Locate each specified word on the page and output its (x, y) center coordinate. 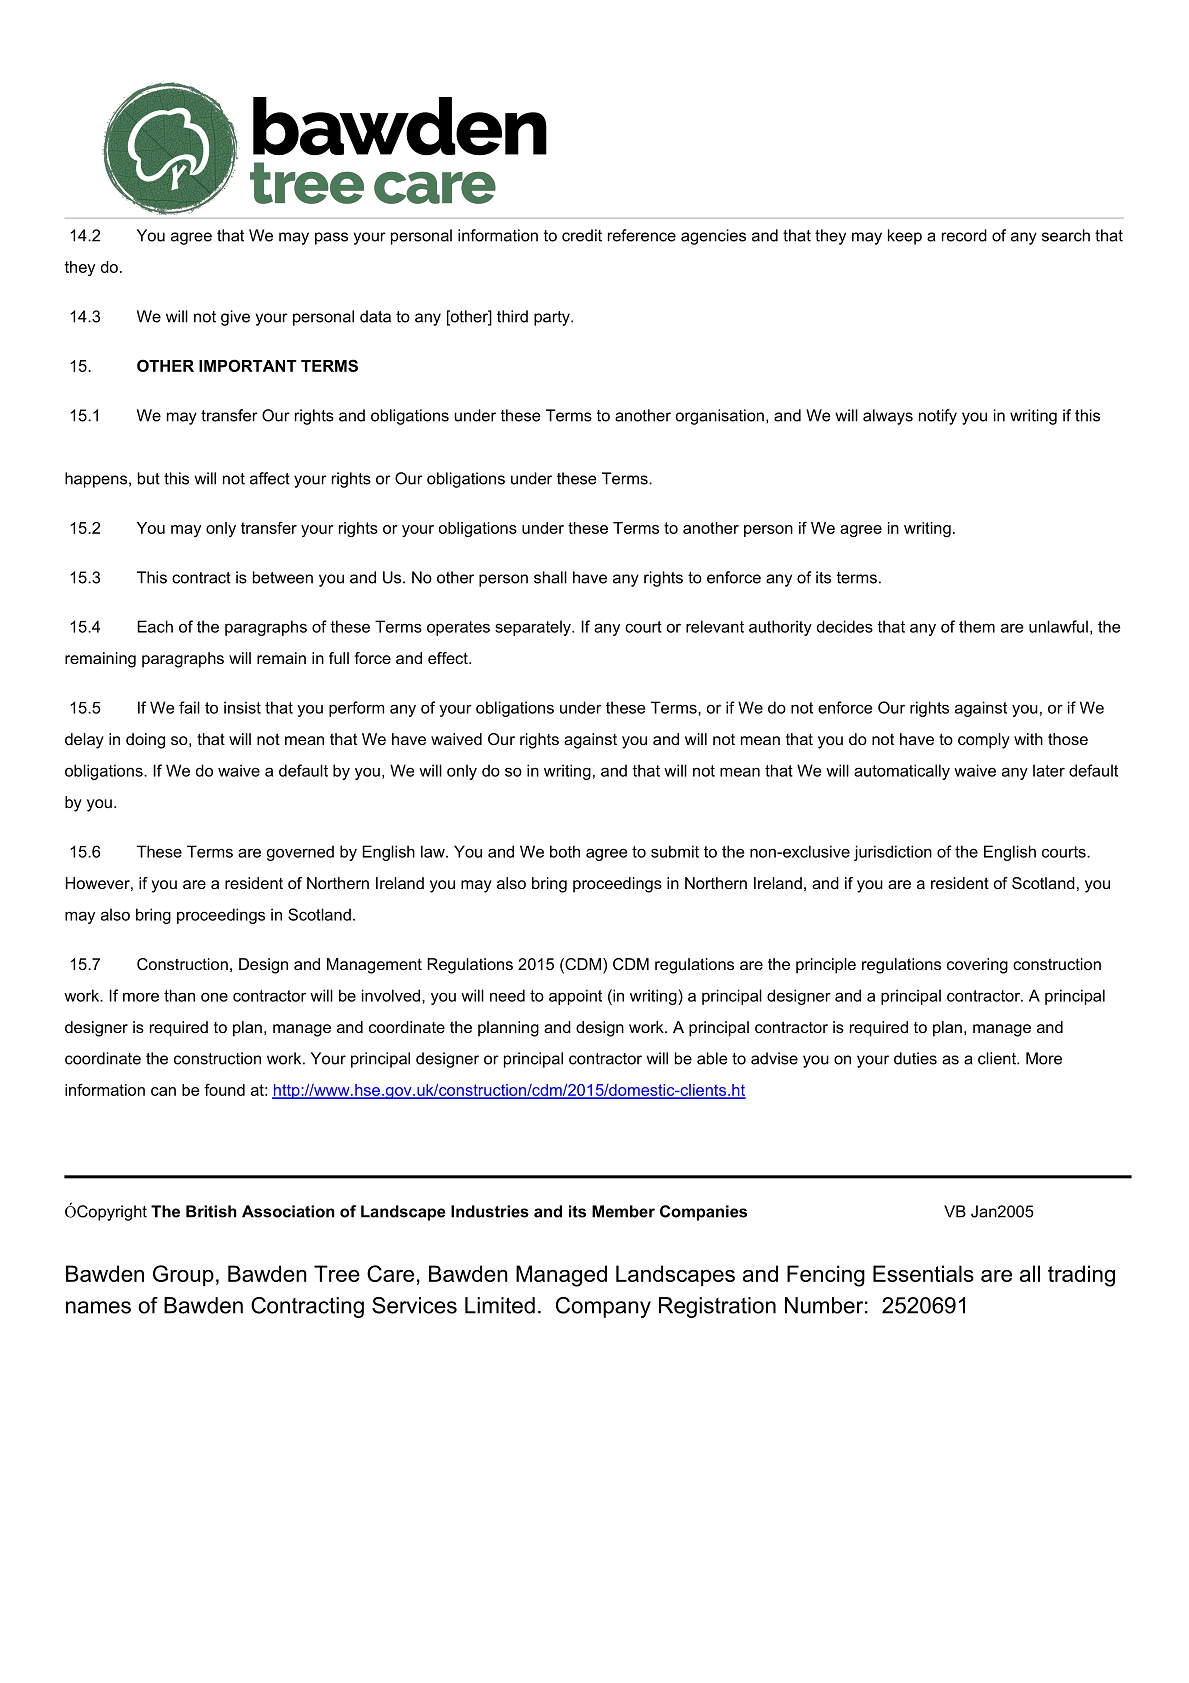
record (964, 235)
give (235, 318)
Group (183, 1276)
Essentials (923, 1273)
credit (582, 235)
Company (603, 1307)
